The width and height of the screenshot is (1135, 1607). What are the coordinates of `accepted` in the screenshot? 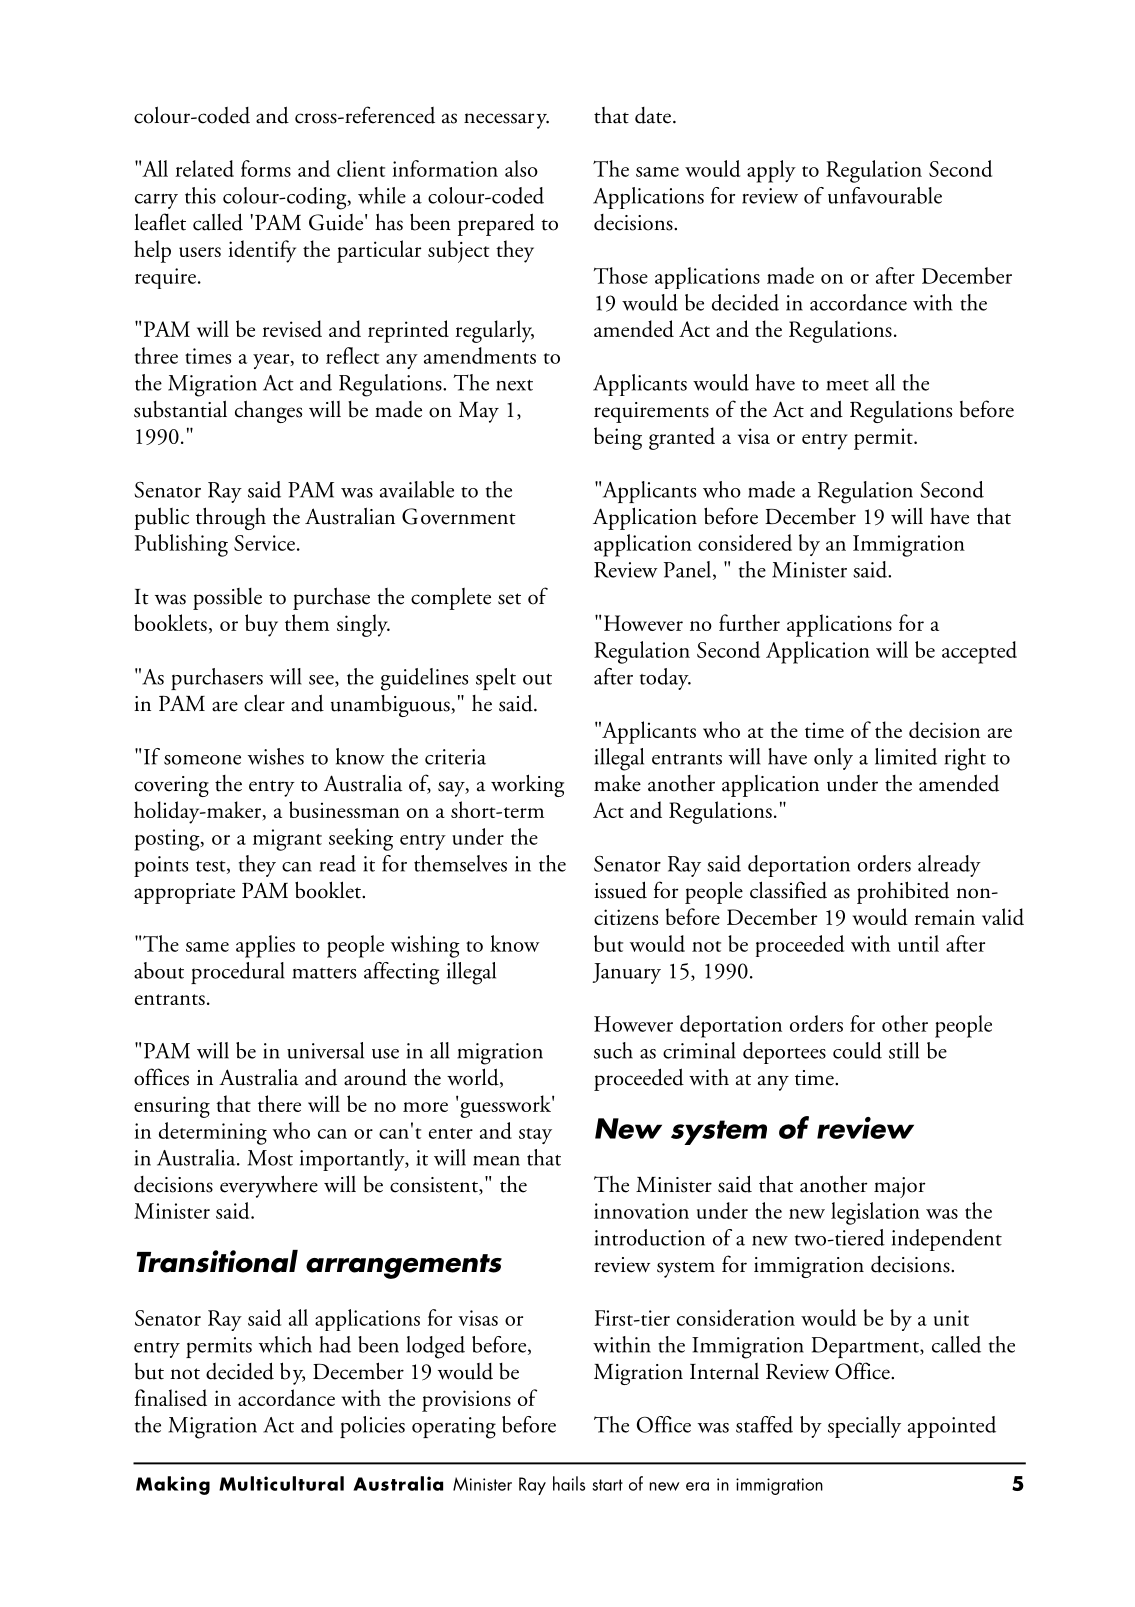 It's located at (979, 652).
